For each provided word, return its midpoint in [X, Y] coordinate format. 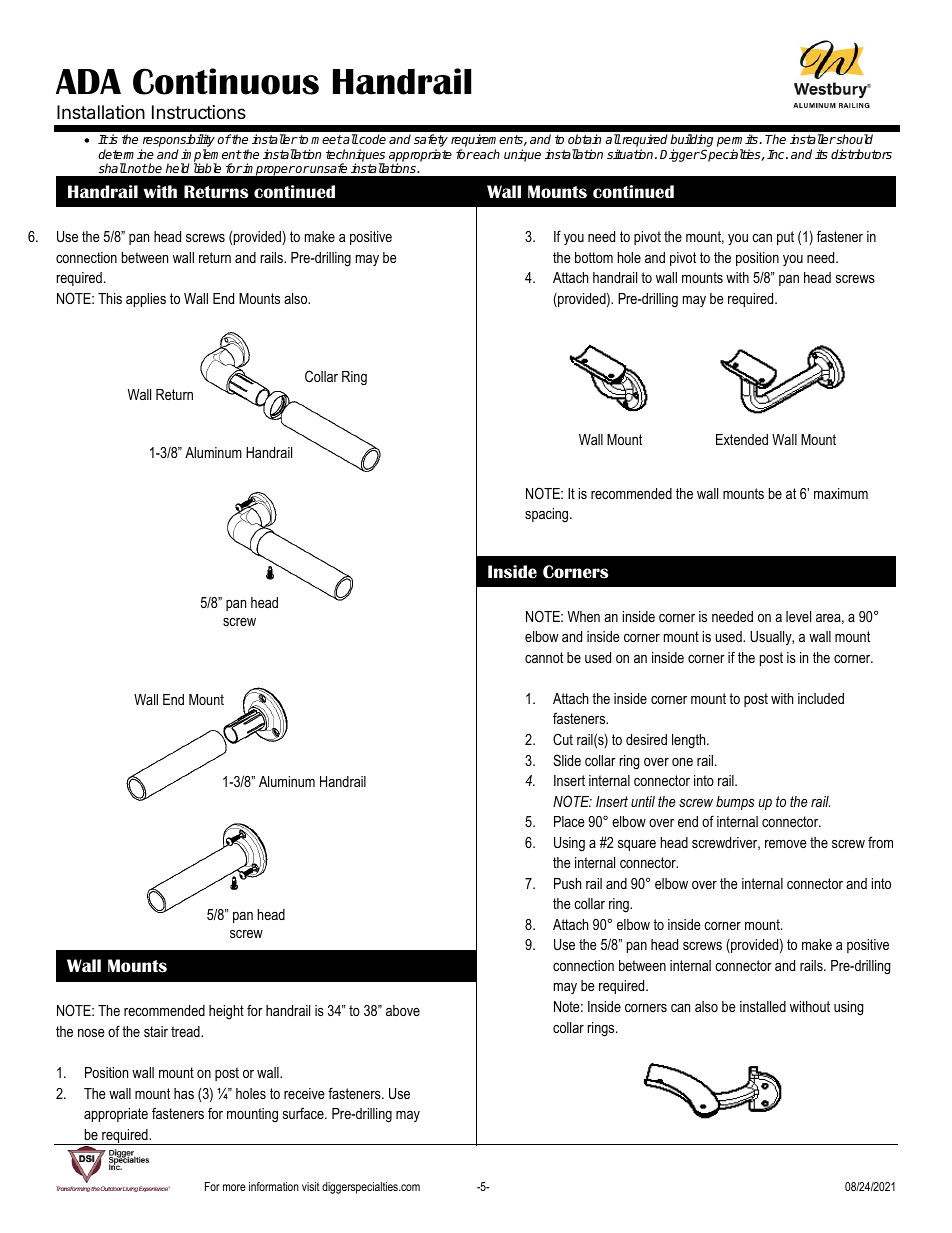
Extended [742, 439]
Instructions [199, 112]
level [798, 616]
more [234, 1187]
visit [311, 1186]
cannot [544, 657]
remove [786, 844]
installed [763, 1006]
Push [567, 883]
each [486, 154]
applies [146, 300]
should [854, 139]
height [226, 1012]
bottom [594, 257]
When [584, 616]
